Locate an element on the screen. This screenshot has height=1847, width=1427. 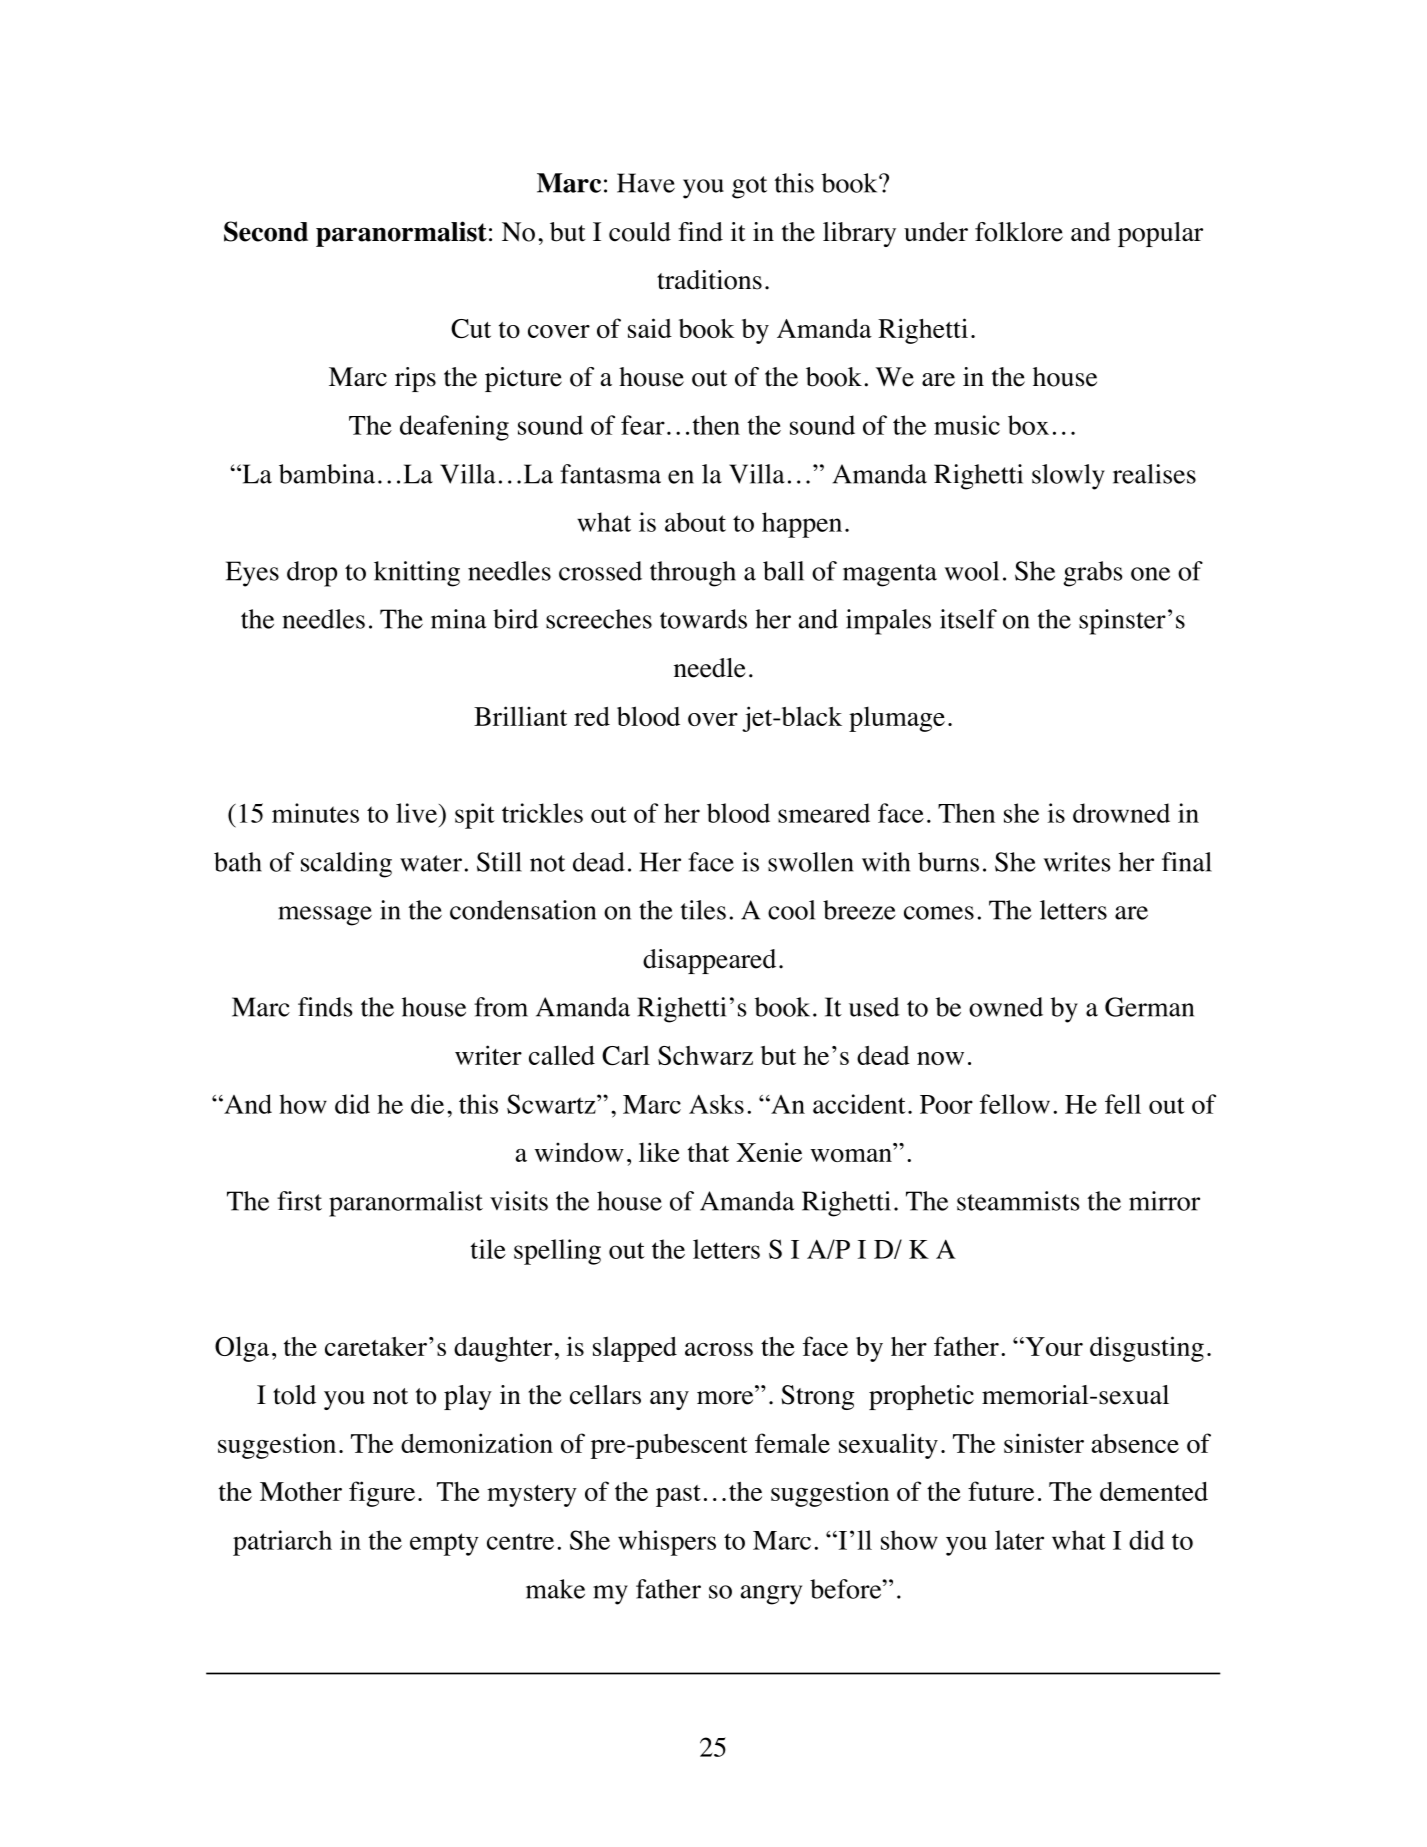
got is located at coordinates (749, 187).
